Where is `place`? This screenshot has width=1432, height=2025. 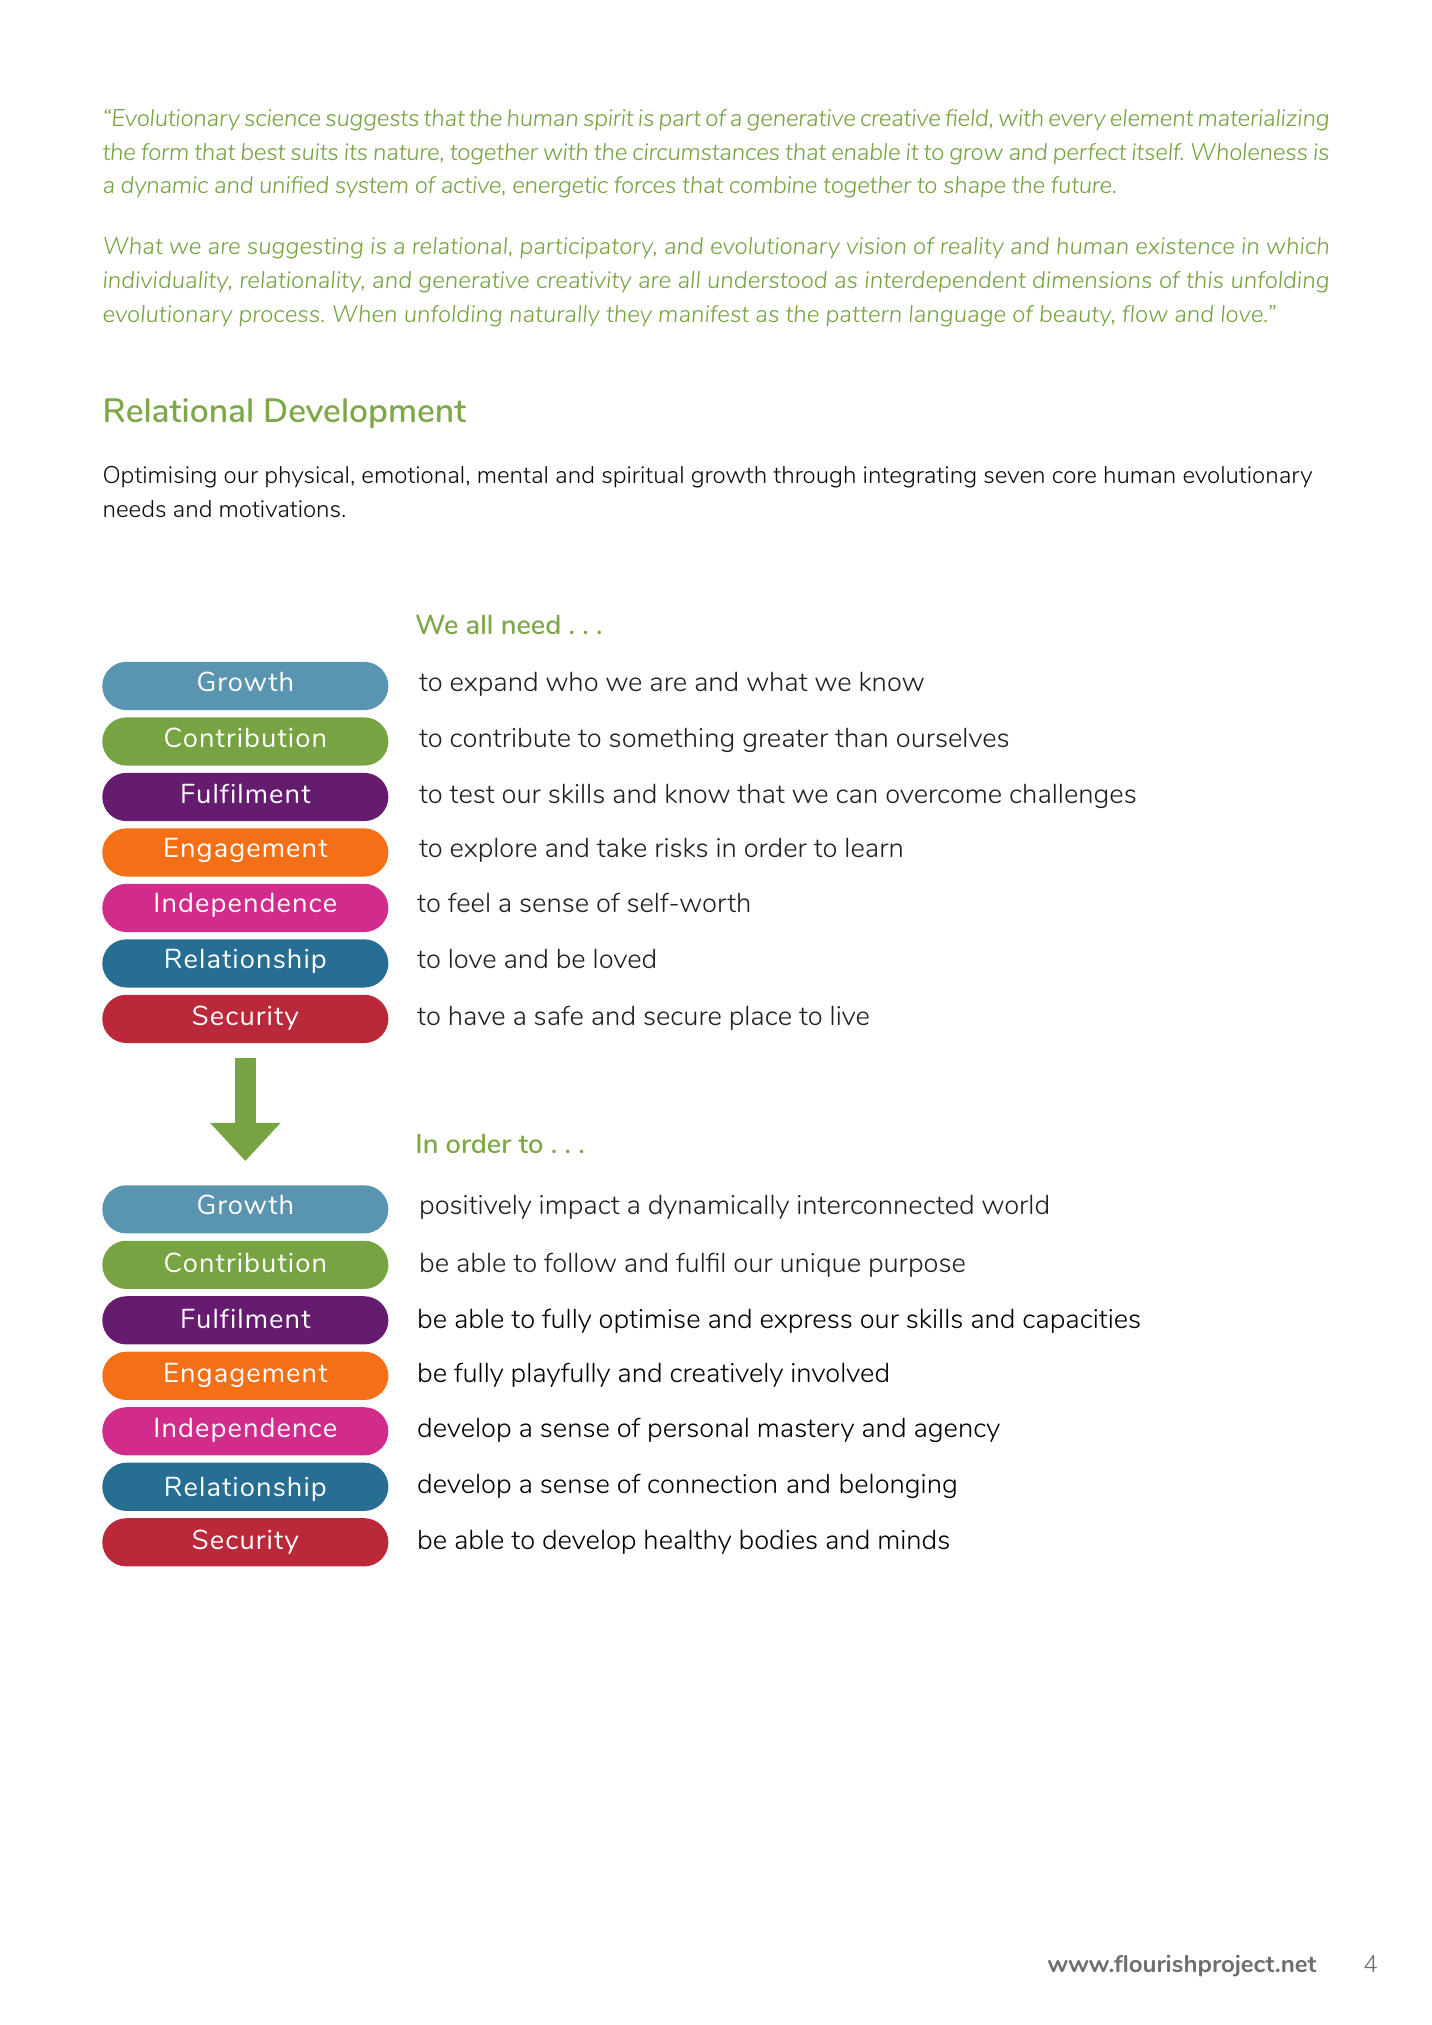 place is located at coordinates (761, 1017).
